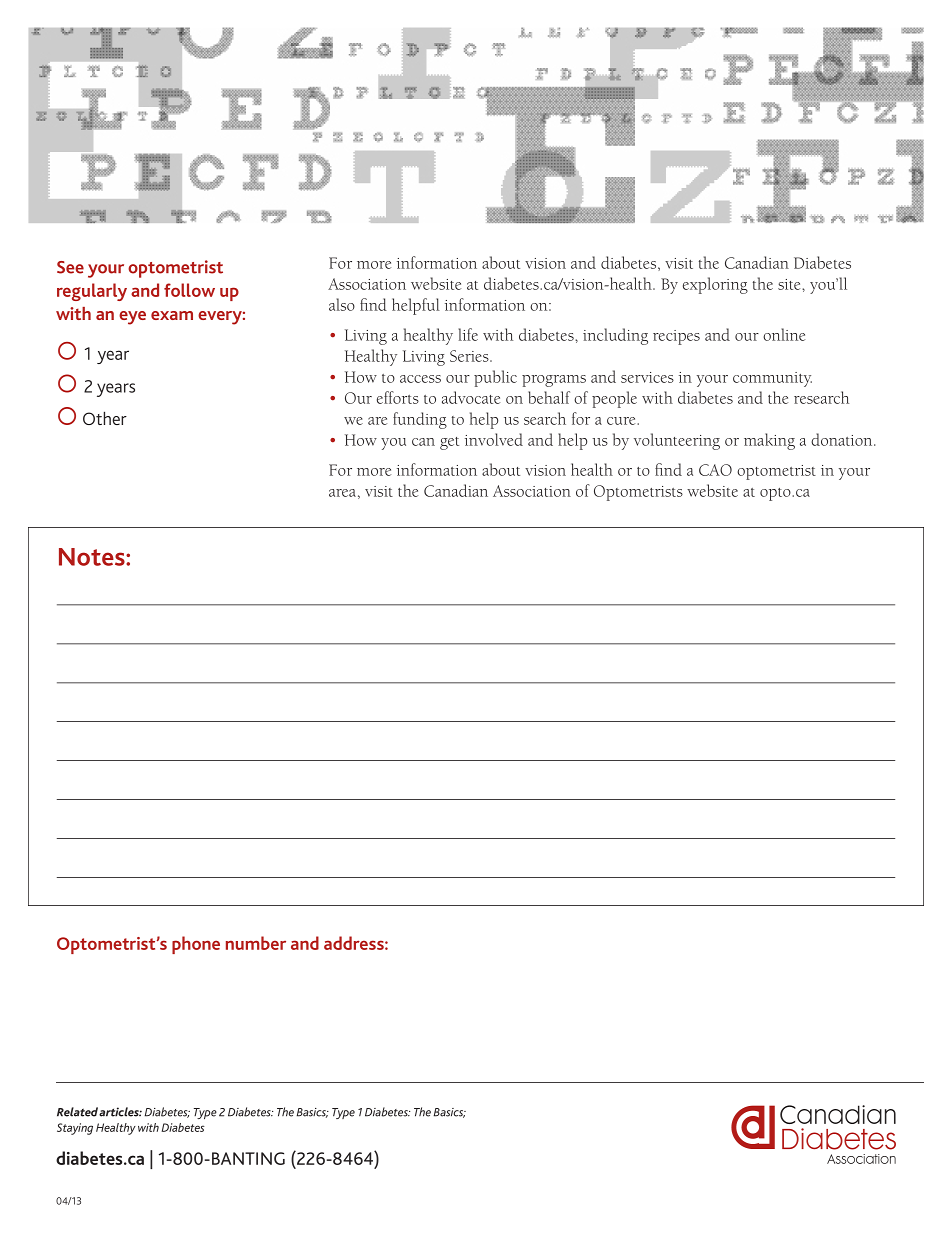 The width and height of the document is (952, 1233). I want to click on exploring, so click(715, 285).
